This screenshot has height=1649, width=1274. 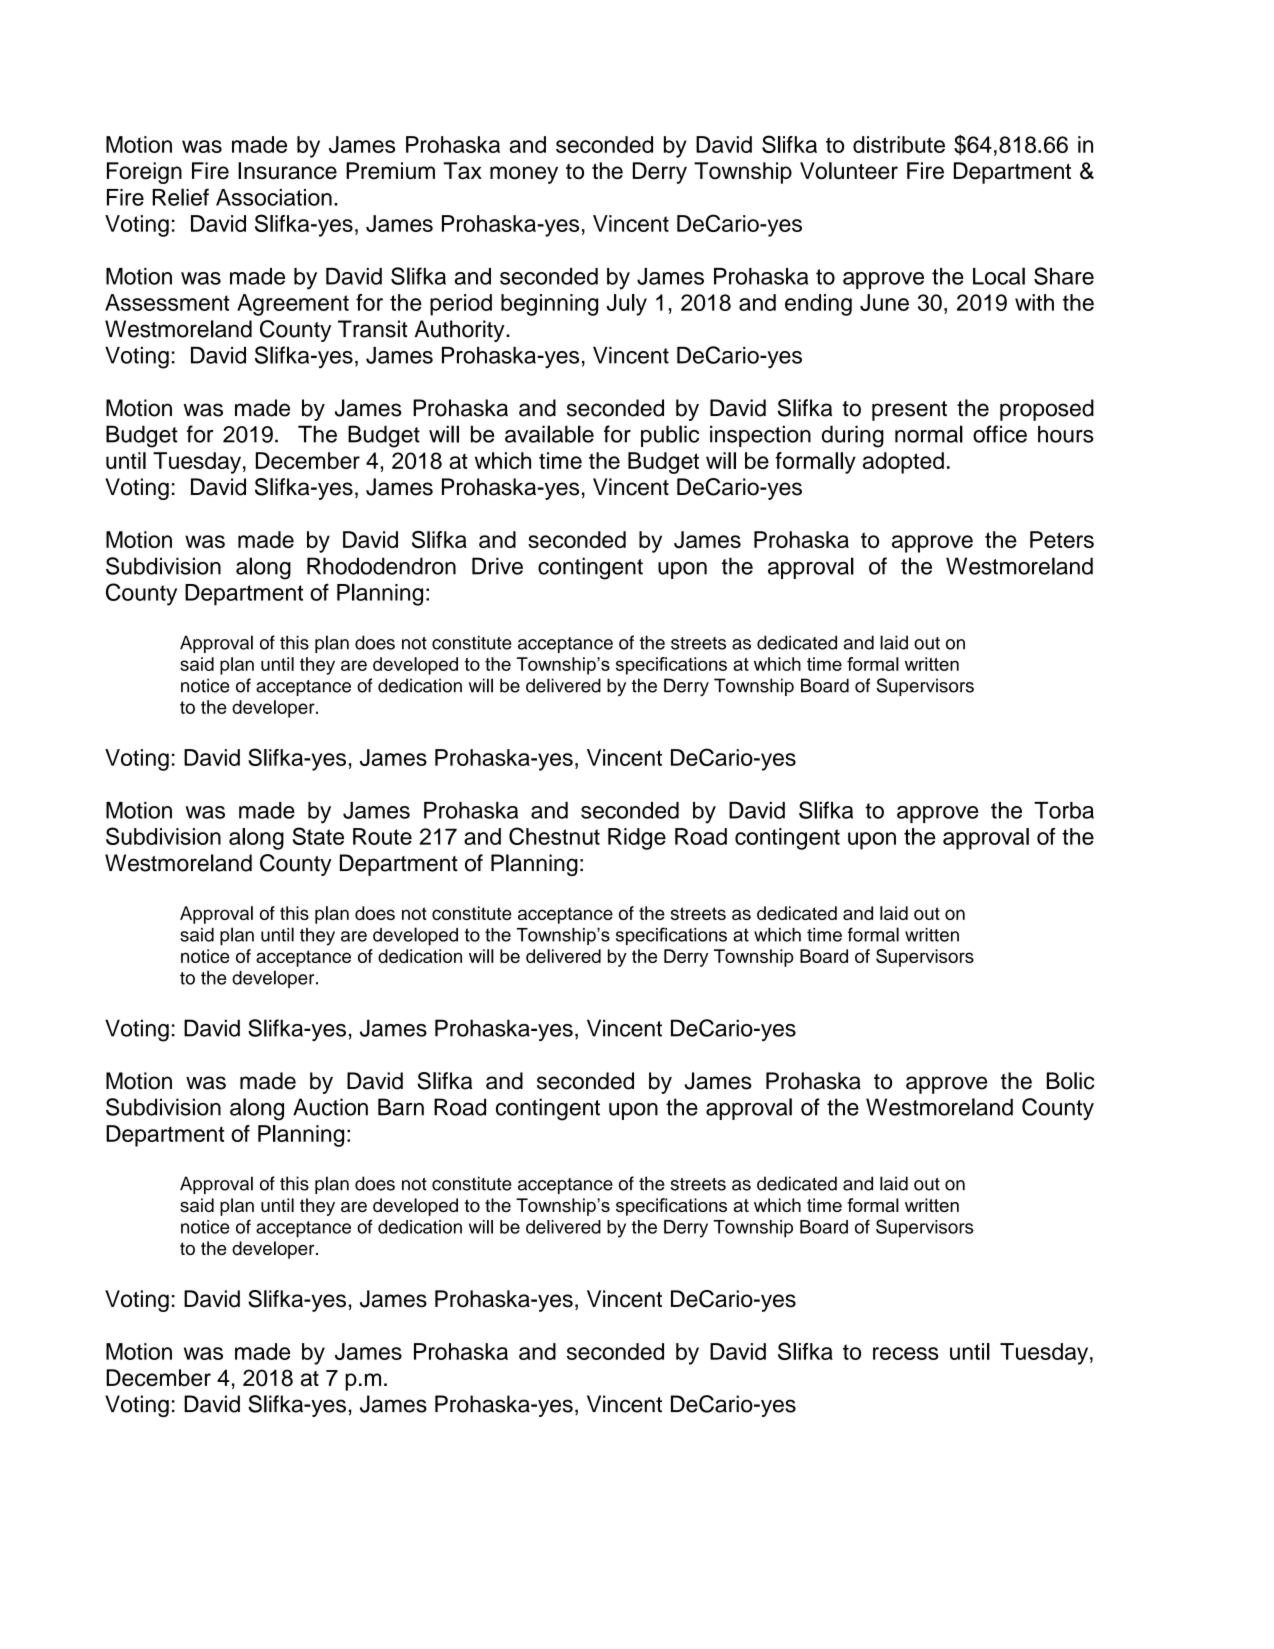 What do you see at coordinates (330, 1107) in the screenshot?
I see `Auction` at bounding box center [330, 1107].
